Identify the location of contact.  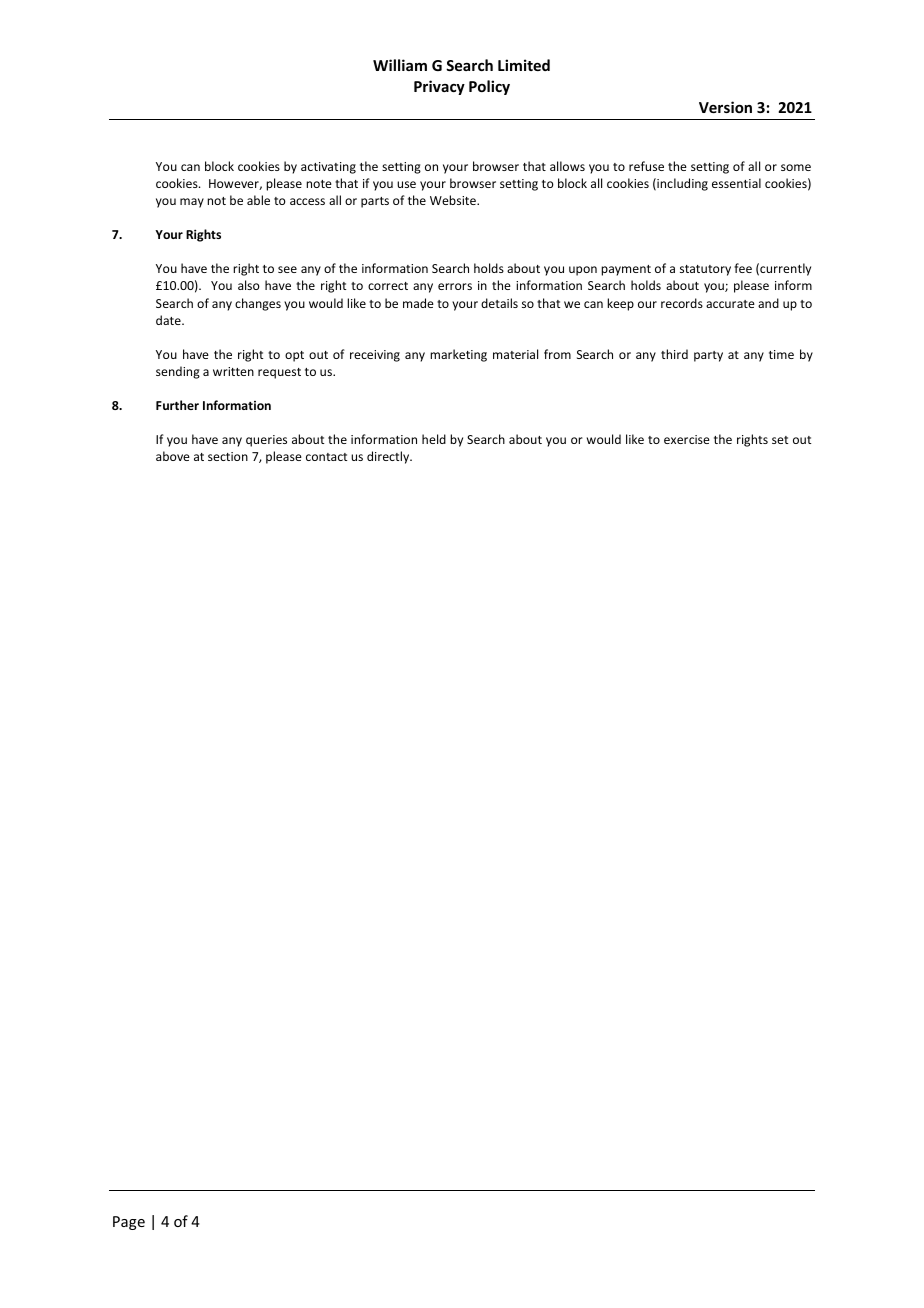
(326, 457).
